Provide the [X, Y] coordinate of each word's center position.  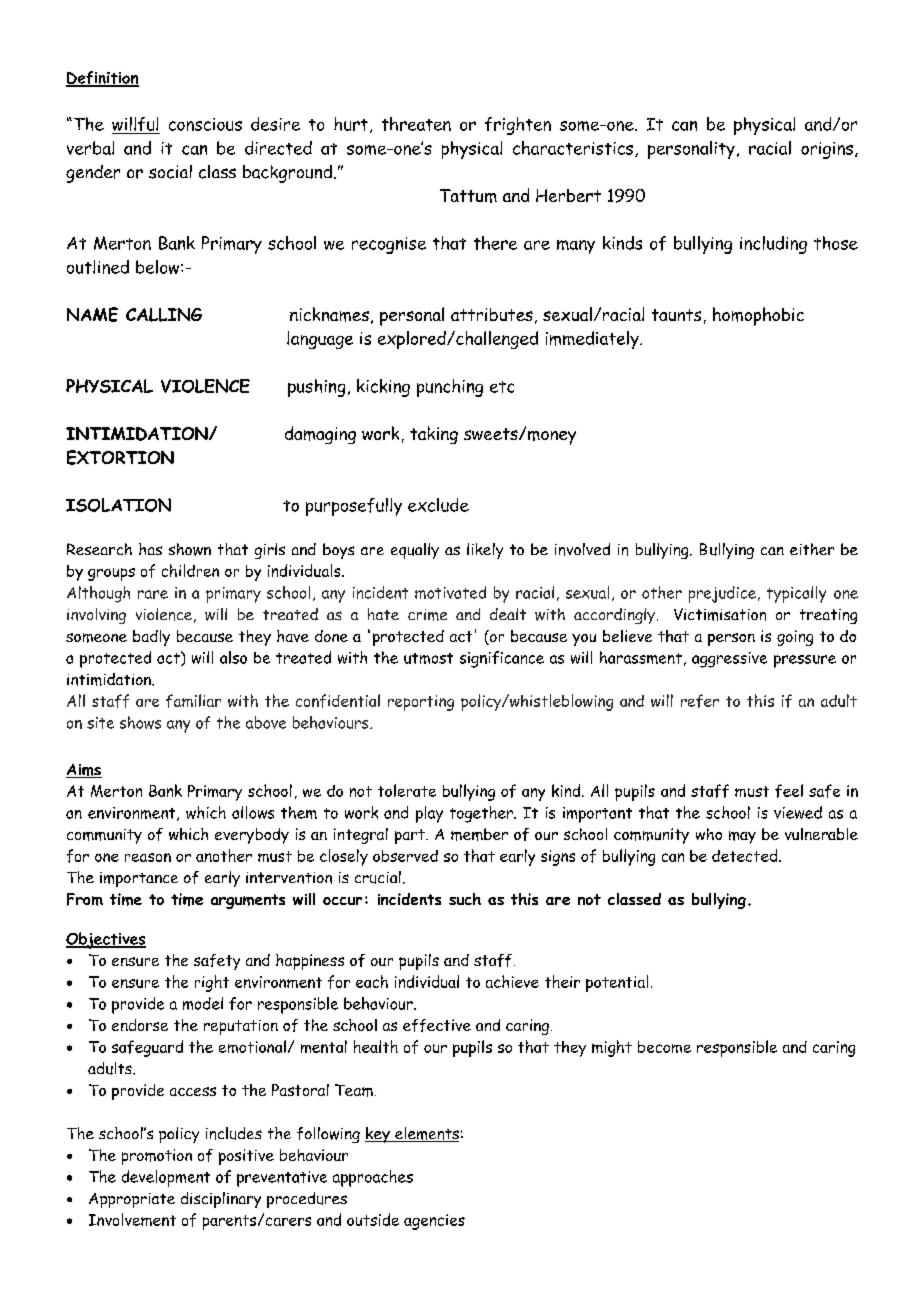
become [664, 1047]
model [203, 1003]
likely [485, 551]
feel [789, 791]
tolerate [407, 790]
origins [827, 150]
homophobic [758, 316]
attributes [492, 314]
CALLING [164, 315]
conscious [205, 124]
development [166, 1178]
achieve [512, 981]
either [812, 549]
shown [190, 549]
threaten [416, 124]
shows [140, 722]
